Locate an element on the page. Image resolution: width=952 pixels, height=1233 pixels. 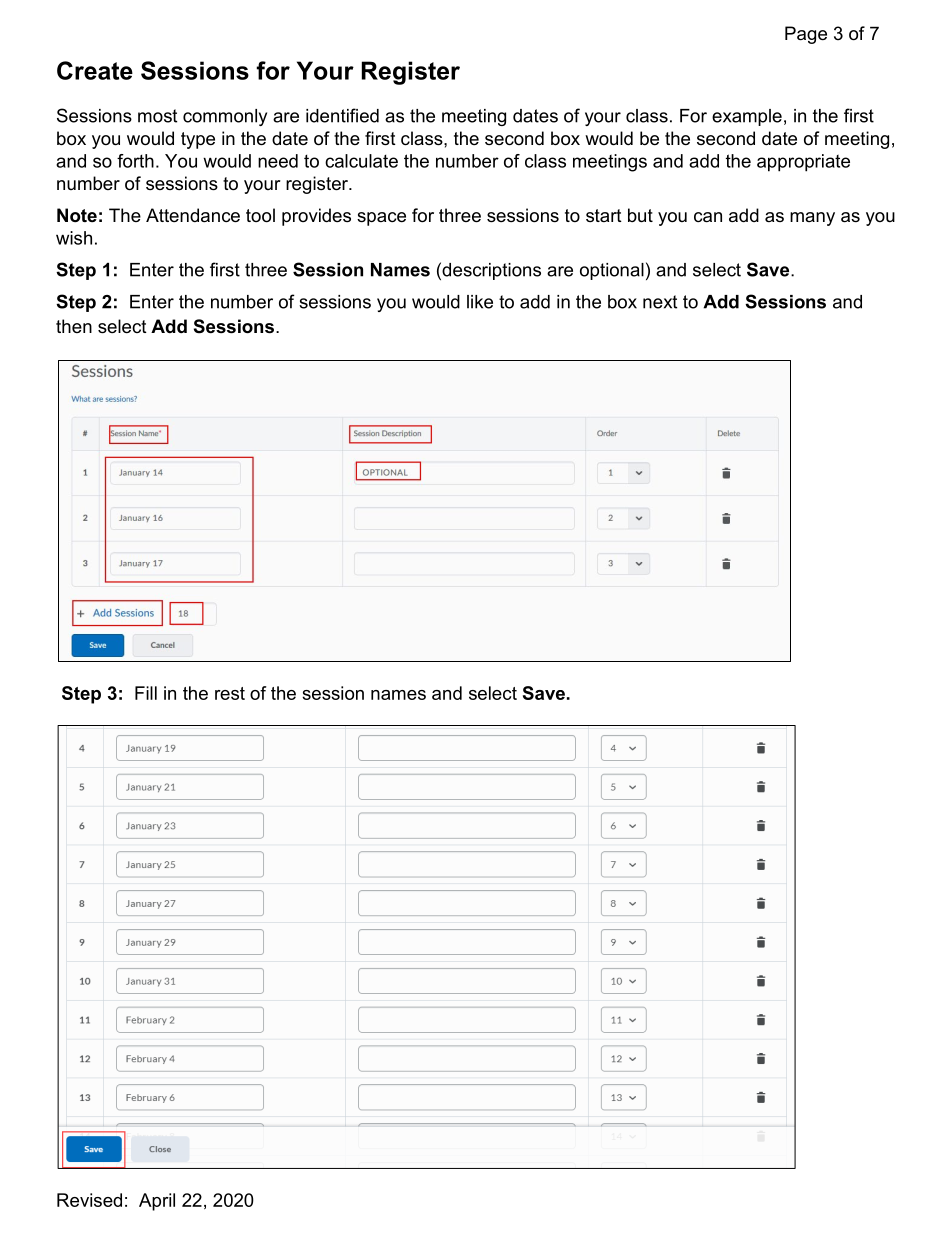
April is located at coordinates (157, 1202).
